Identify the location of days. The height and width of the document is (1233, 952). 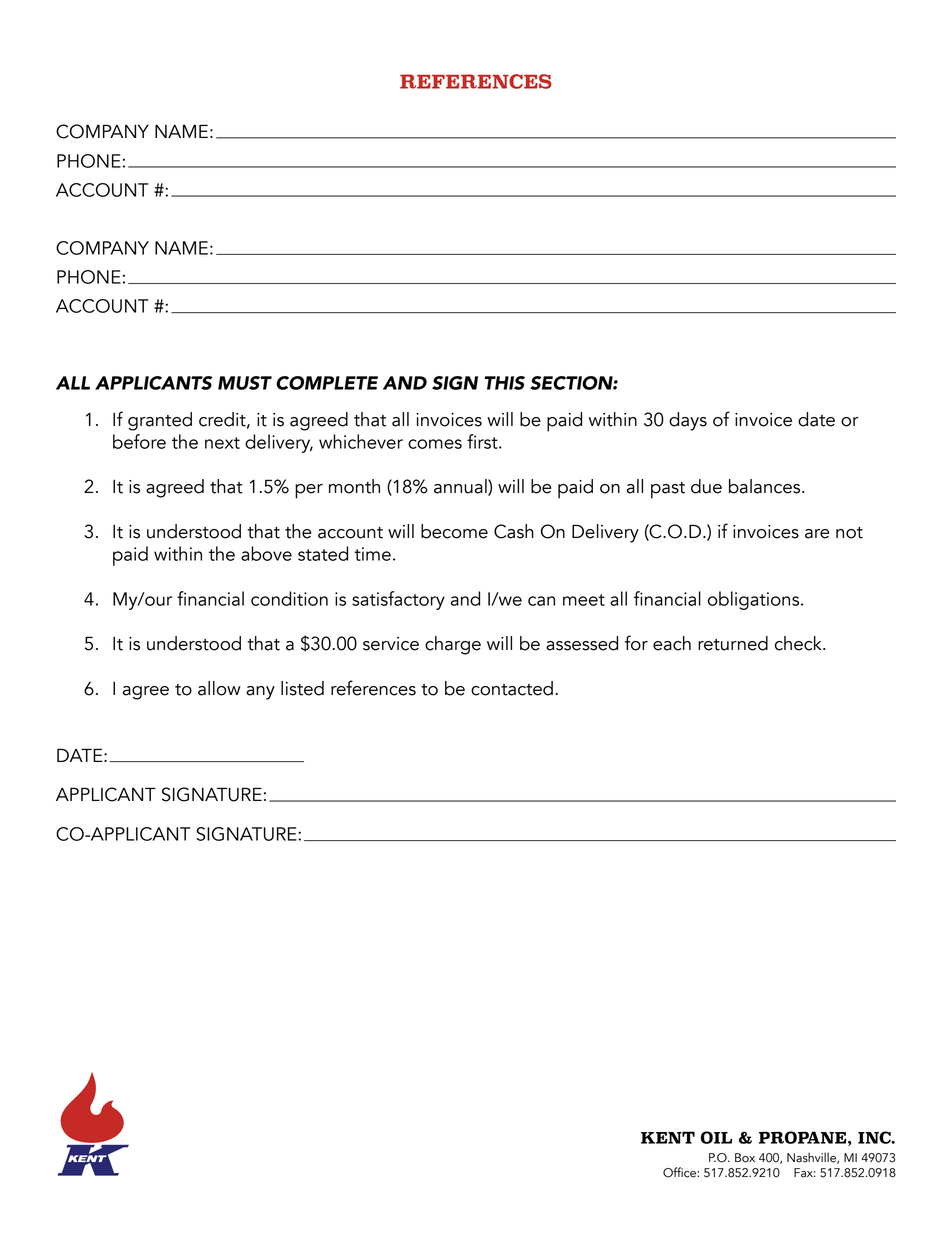
(688, 421).
